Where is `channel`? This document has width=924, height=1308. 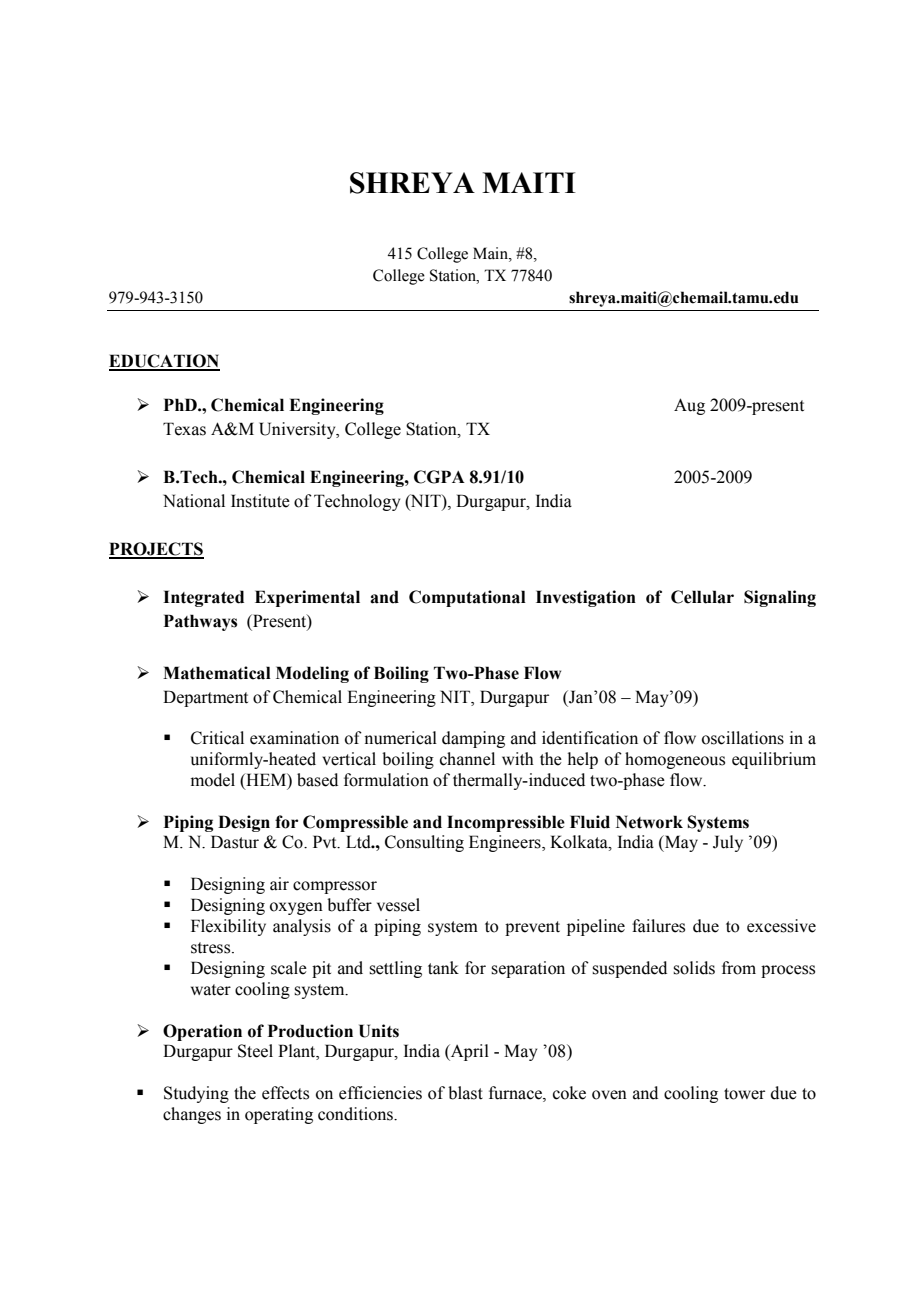
channel is located at coordinates (467, 759).
